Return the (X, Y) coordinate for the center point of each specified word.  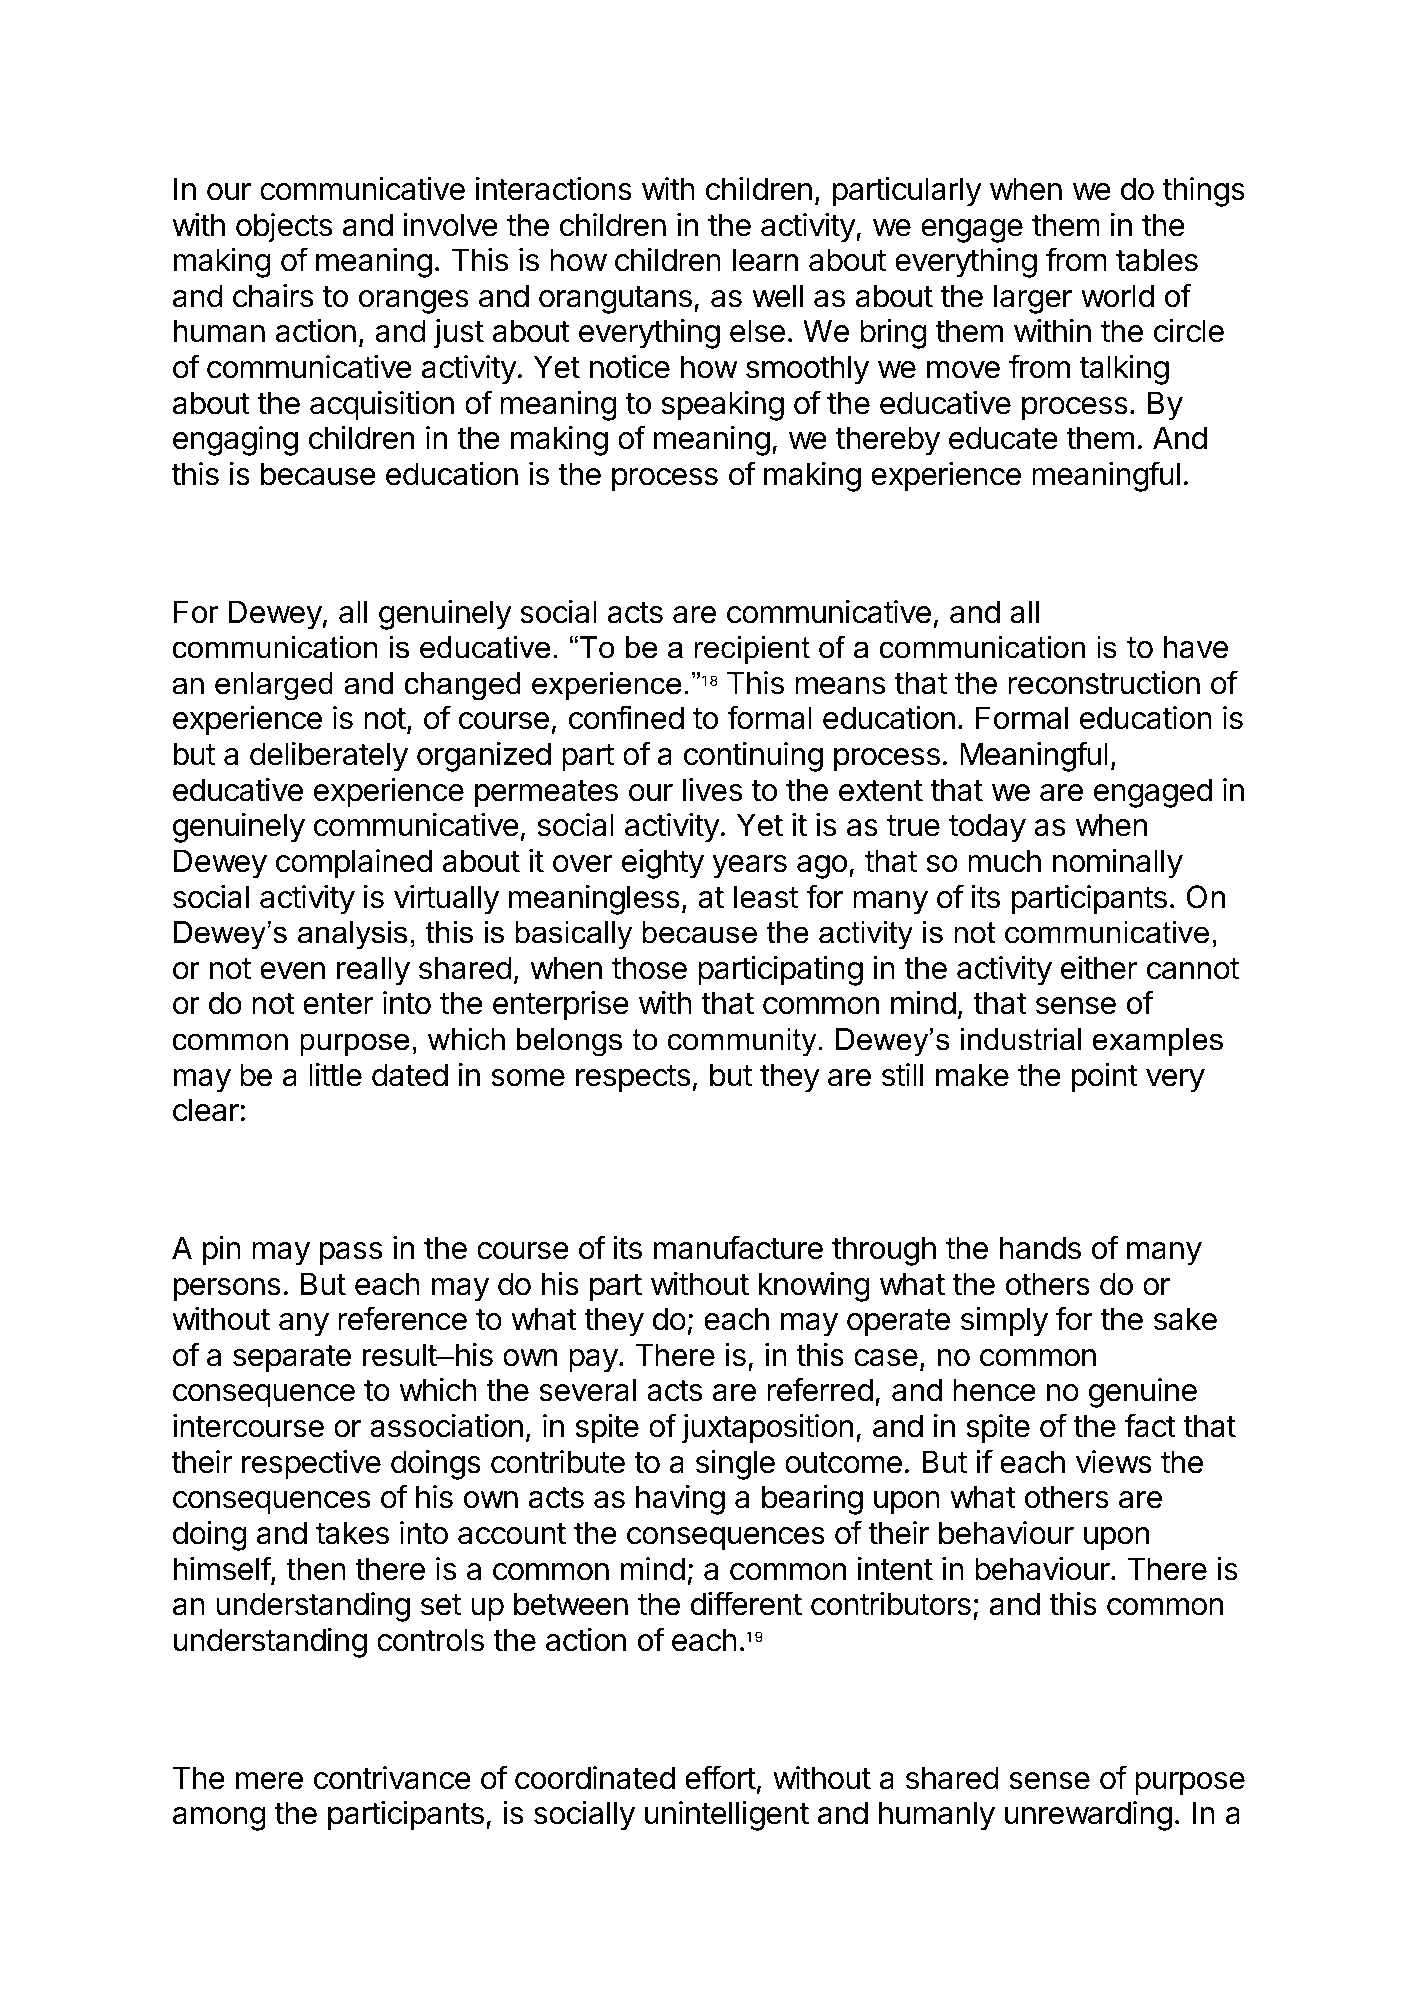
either (1099, 968)
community (742, 1042)
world (1117, 296)
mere (269, 1781)
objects (284, 228)
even (292, 971)
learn (765, 260)
